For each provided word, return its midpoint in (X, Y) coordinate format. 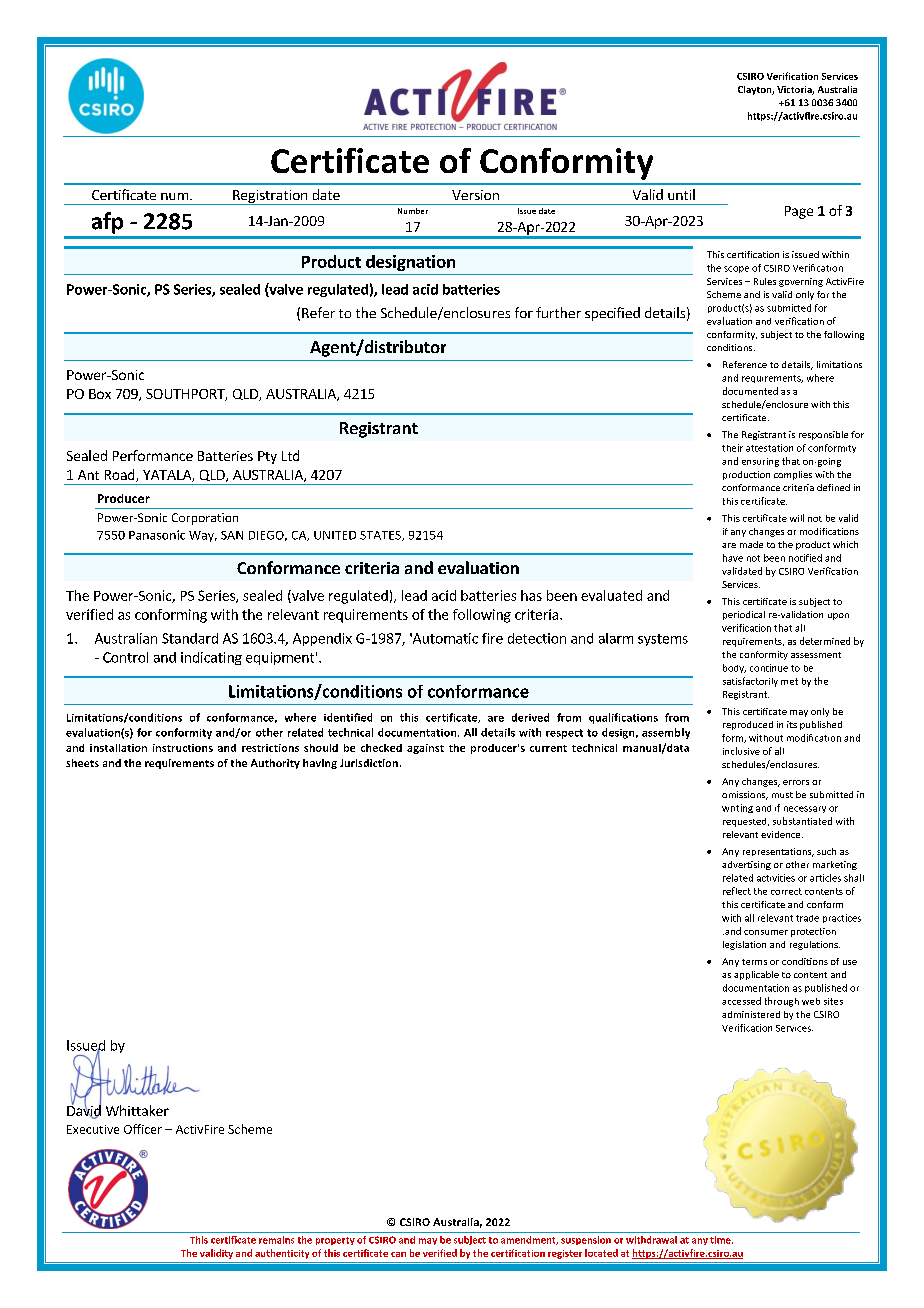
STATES (381, 536)
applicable (756, 975)
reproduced (748, 725)
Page (799, 212)
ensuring (760, 462)
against (425, 749)
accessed (741, 1001)
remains (276, 1240)
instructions (183, 748)
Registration (270, 197)
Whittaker (137, 1110)
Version (475, 195)
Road (121, 475)
